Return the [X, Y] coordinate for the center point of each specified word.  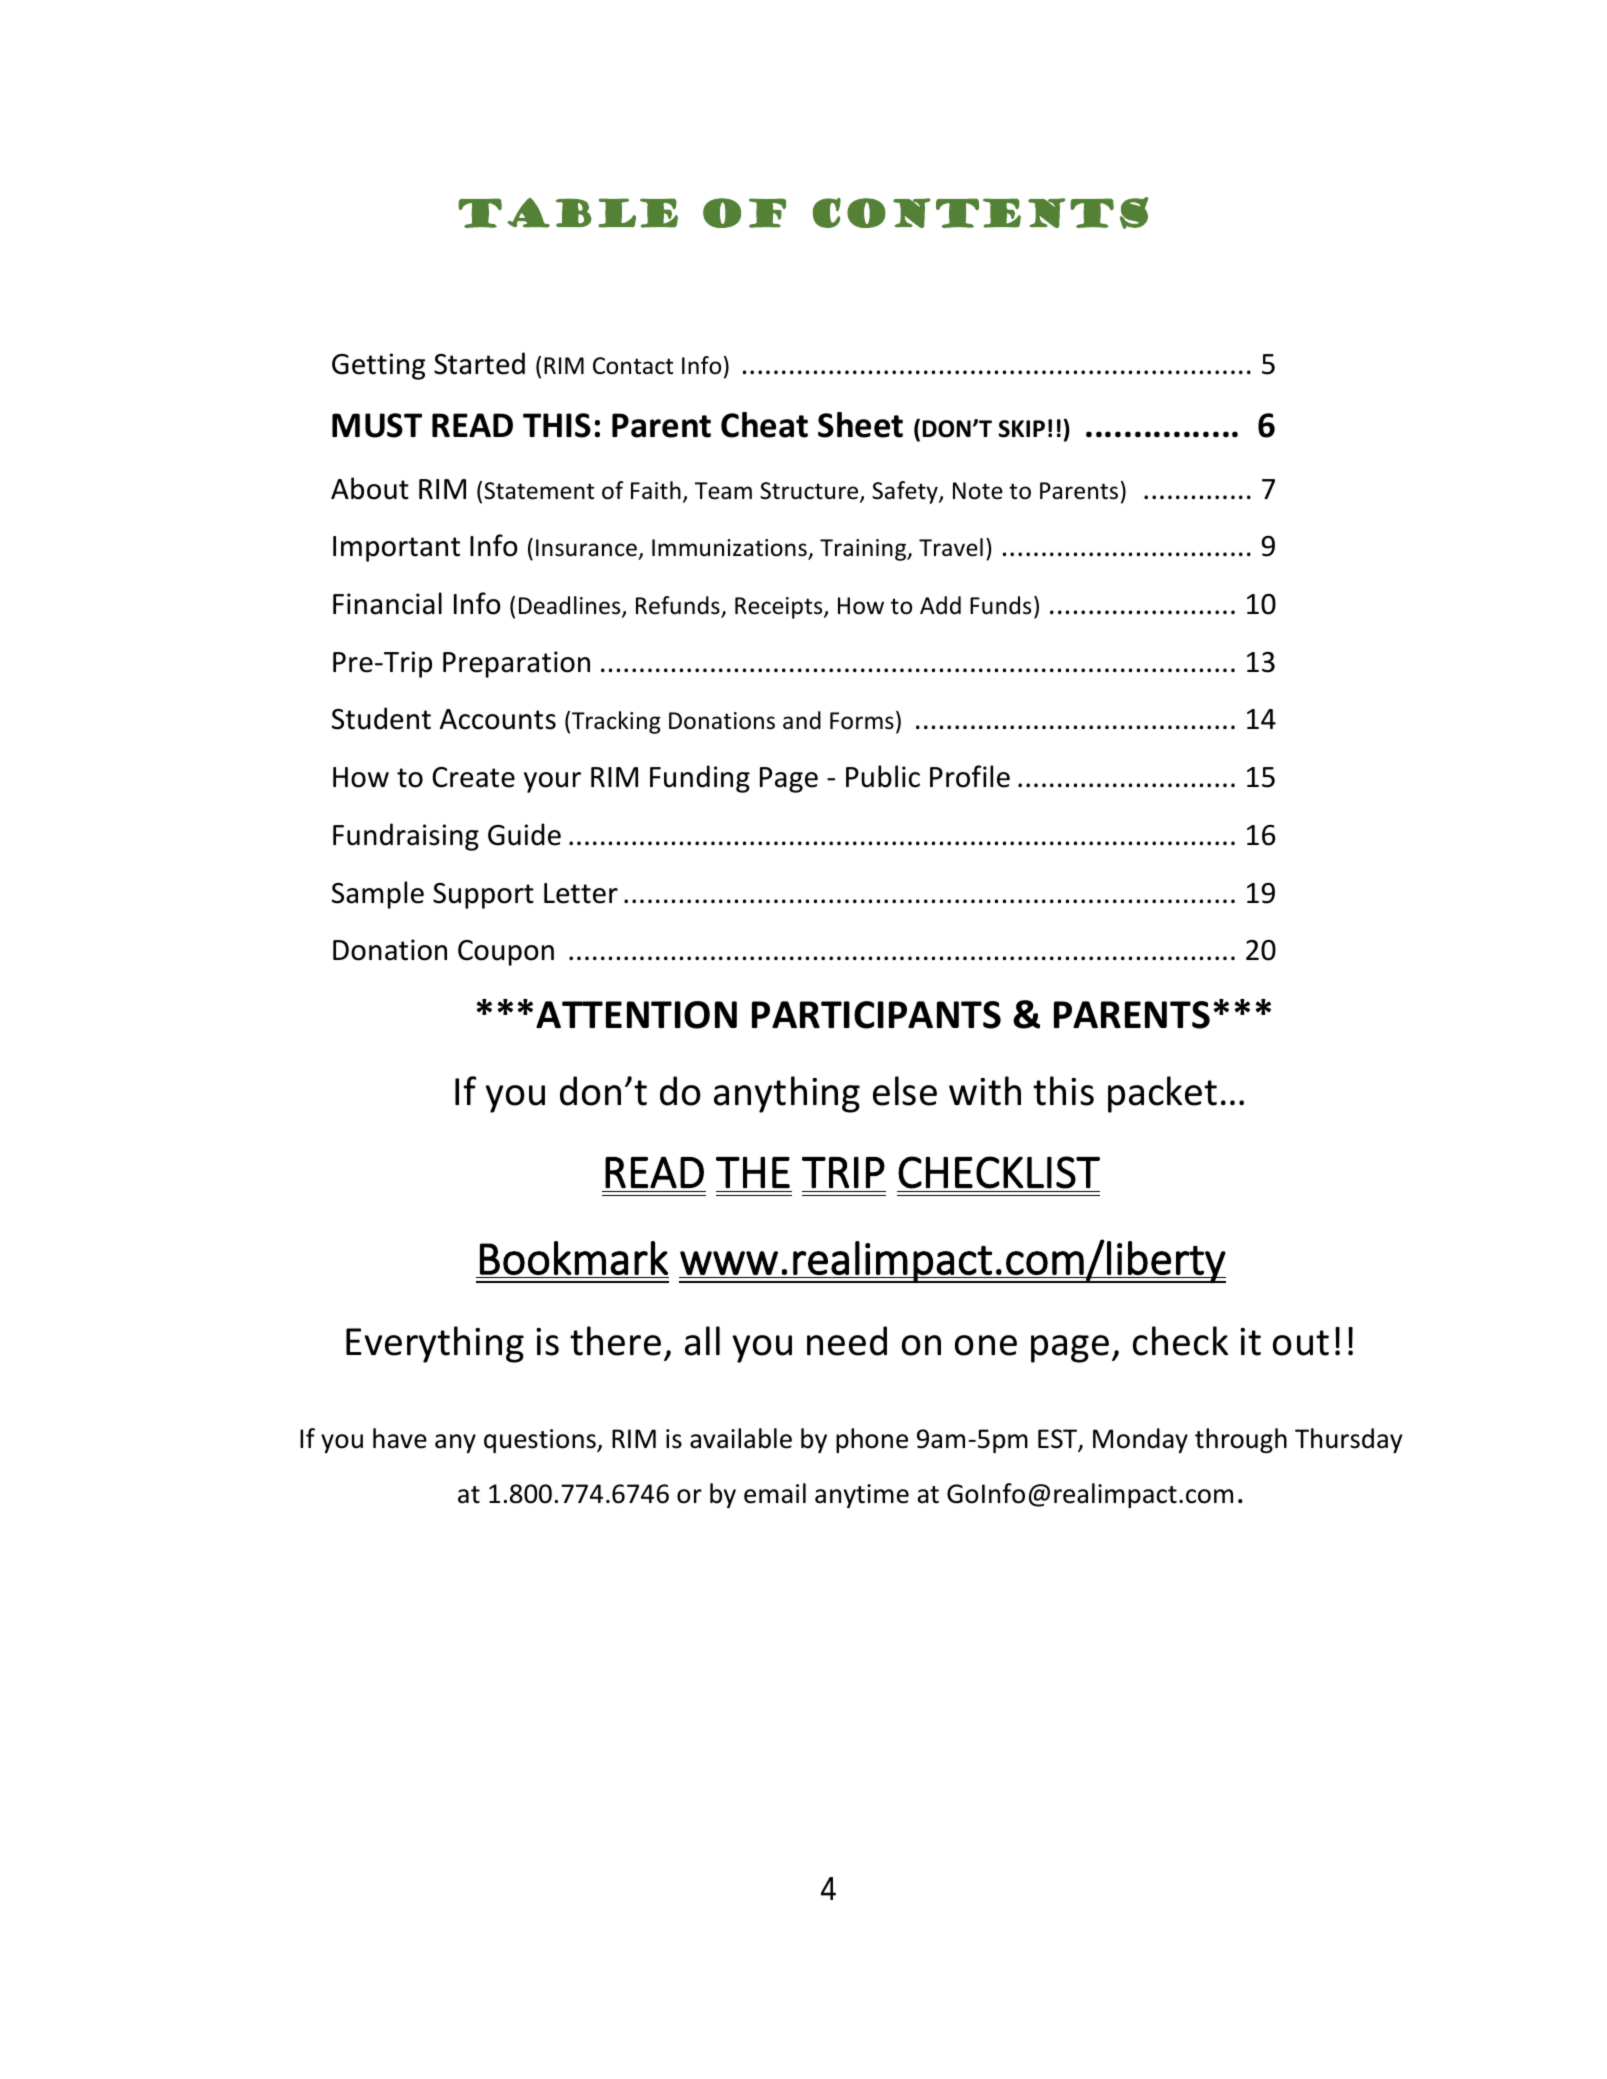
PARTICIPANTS [876, 1015]
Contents [980, 213]
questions [541, 1441]
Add [940, 605]
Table [568, 213]
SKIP [1021, 429]
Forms [862, 721]
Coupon [506, 953]
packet [1162, 1094]
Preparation [516, 664]
